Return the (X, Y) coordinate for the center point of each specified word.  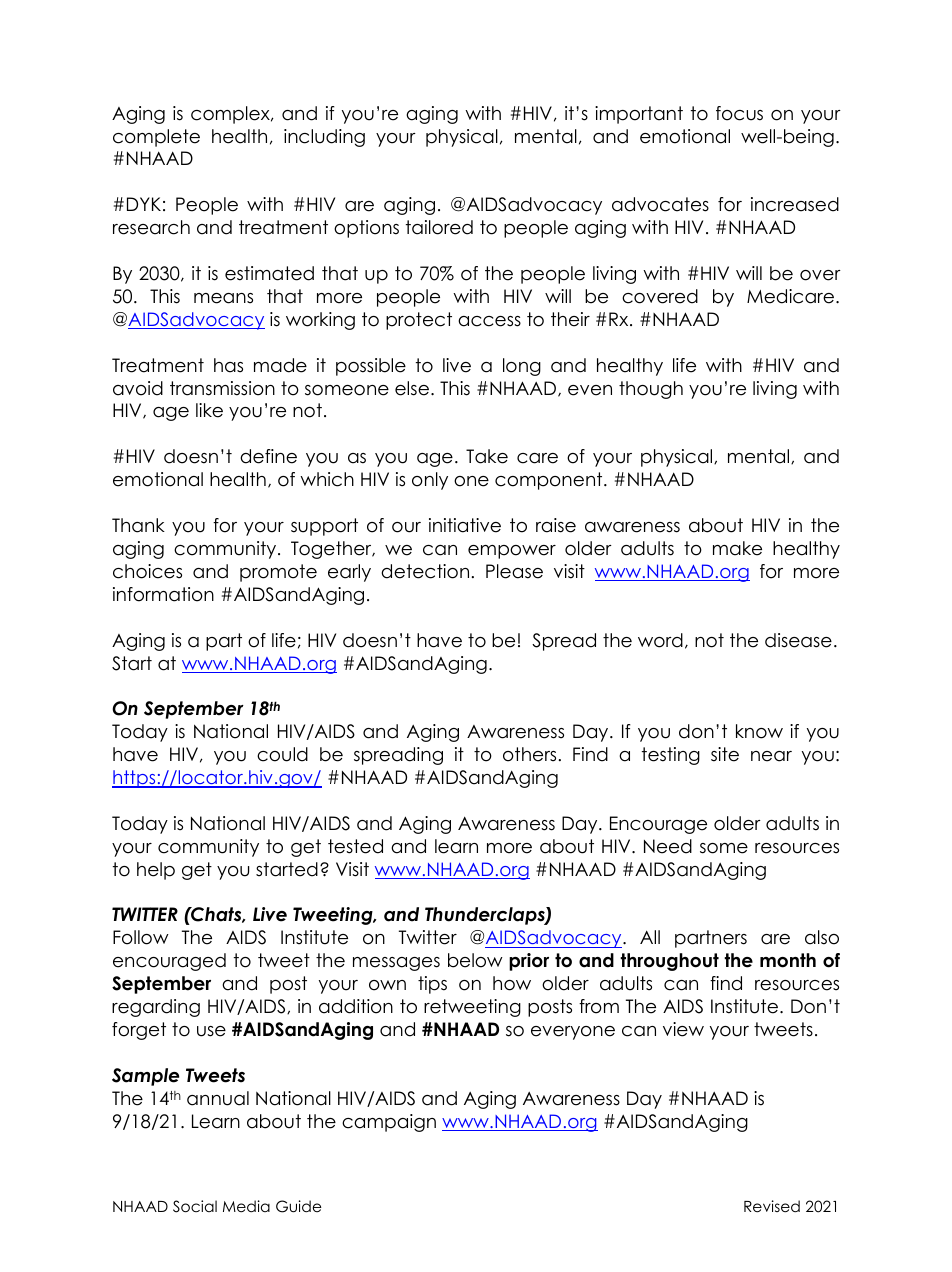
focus (739, 113)
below (475, 960)
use (211, 1031)
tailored (439, 227)
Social (195, 1206)
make (737, 548)
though (651, 390)
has (228, 365)
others (529, 754)
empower (512, 552)
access (489, 321)
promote (278, 573)
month (788, 960)
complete (156, 138)
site (725, 754)
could (282, 754)
